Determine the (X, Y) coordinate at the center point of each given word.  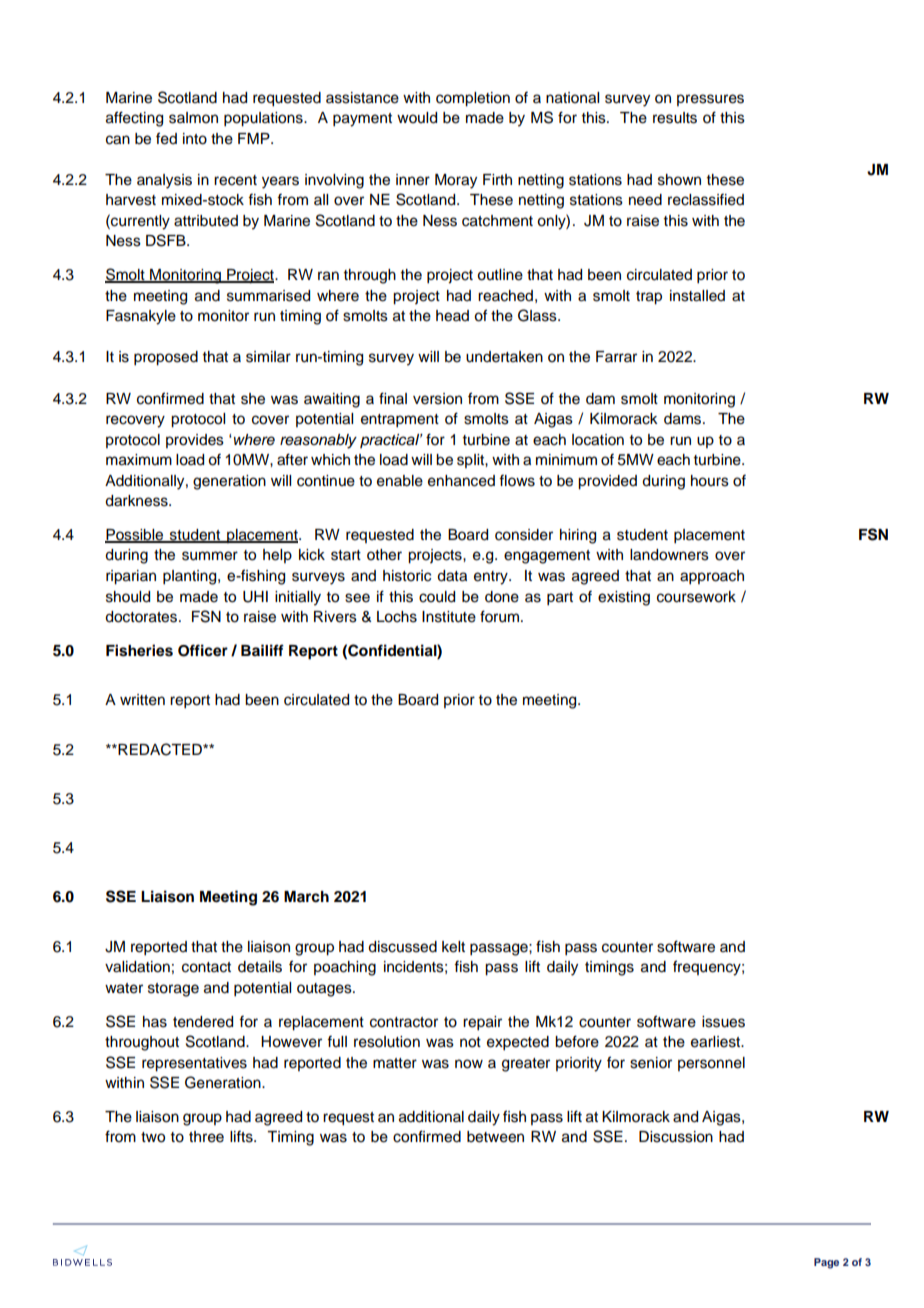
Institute (449, 617)
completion (473, 99)
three (206, 1137)
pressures (710, 100)
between (495, 1137)
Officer (203, 650)
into (195, 139)
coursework (696, 597)
